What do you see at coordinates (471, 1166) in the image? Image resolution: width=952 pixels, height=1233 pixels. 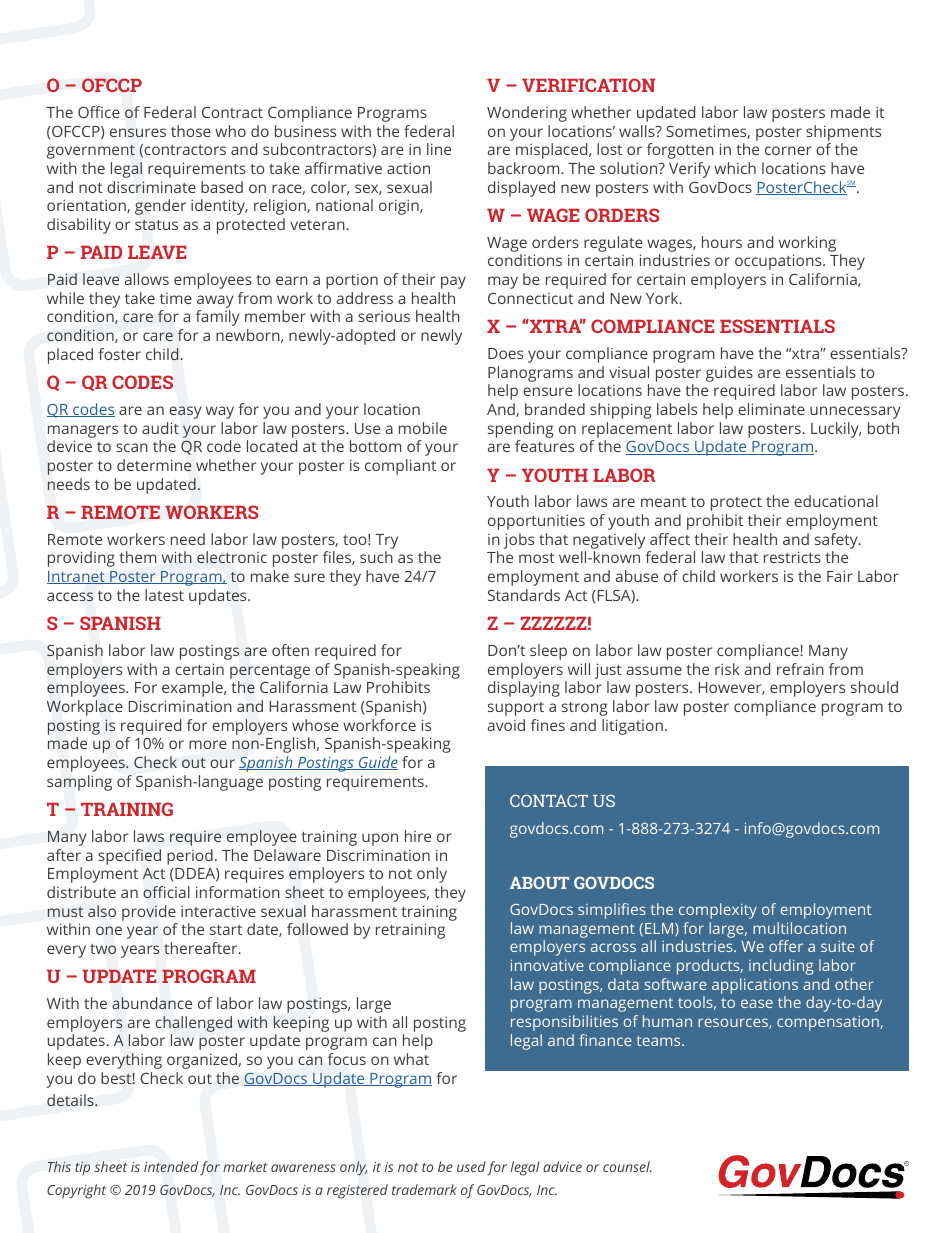 I see `used` at bounding box center [471, 1166].
